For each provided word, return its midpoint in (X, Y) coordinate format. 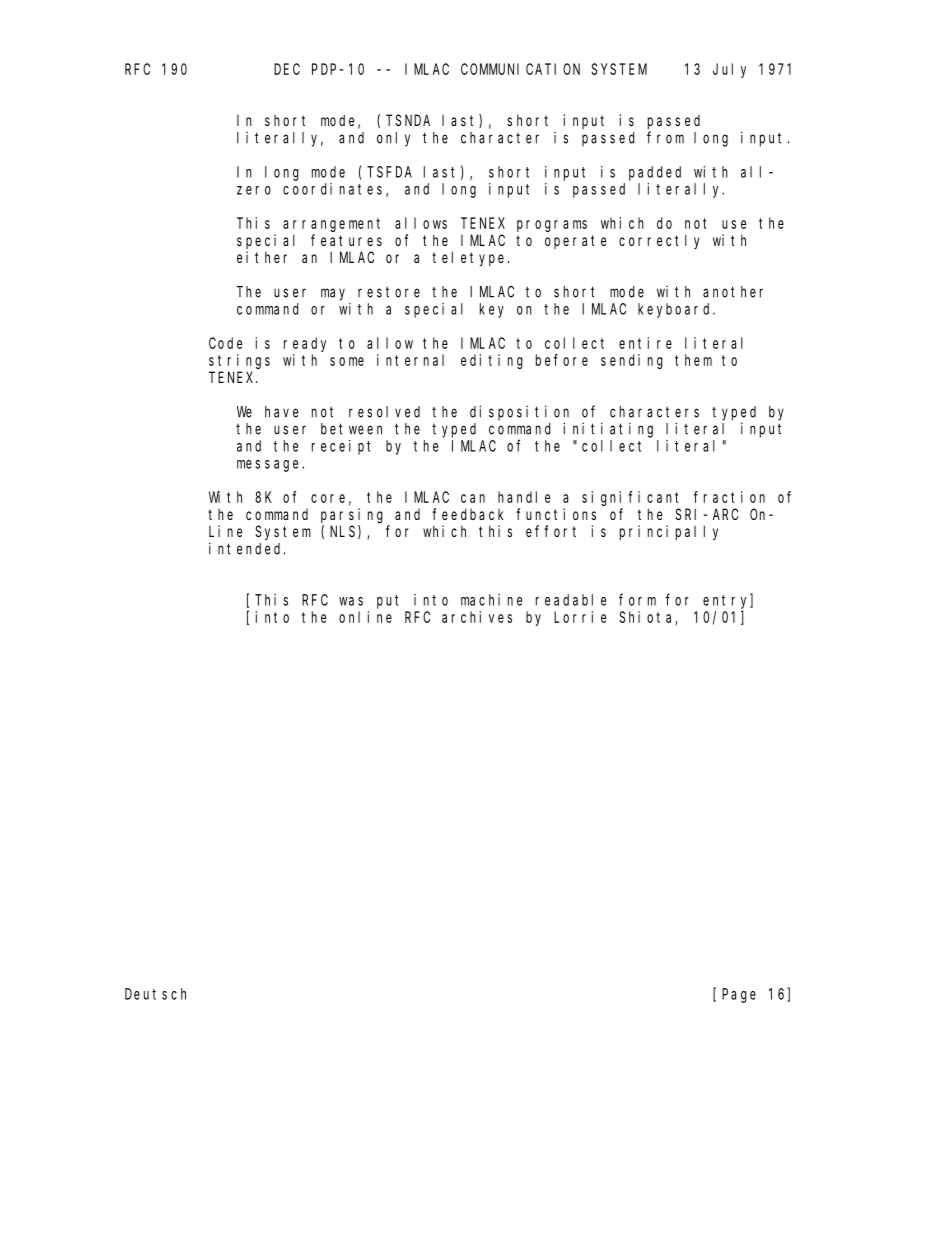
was (351, 601)
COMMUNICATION (520, 69)
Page (739, 995)
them (693, 360)
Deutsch (155, 994)
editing (492, 361)
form (637, 599)
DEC (287, 69)
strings (239, 361)
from (665, 137)
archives (477, 617)
